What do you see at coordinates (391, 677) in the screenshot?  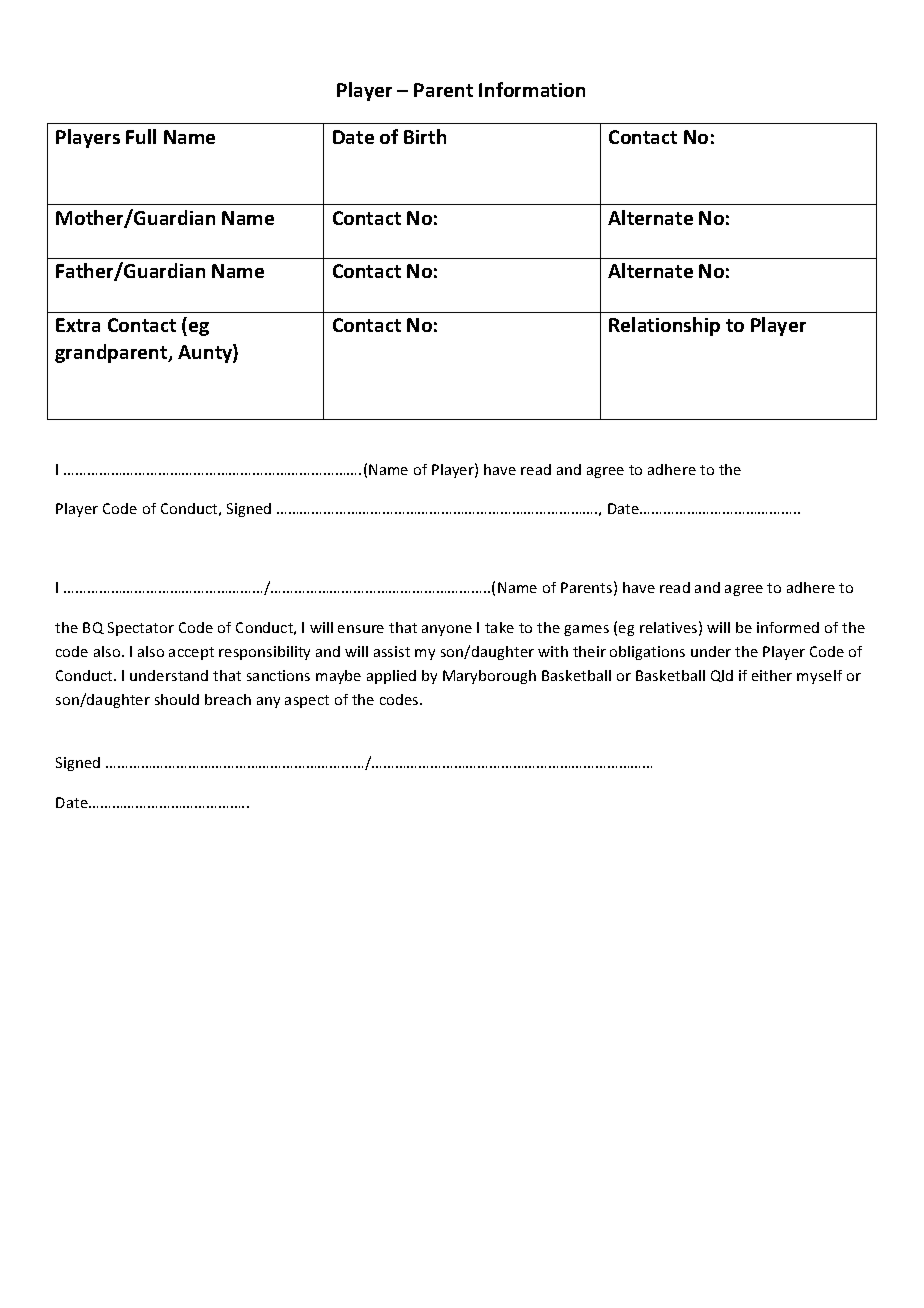 I see `applied` at bounding box center [391, 677].
